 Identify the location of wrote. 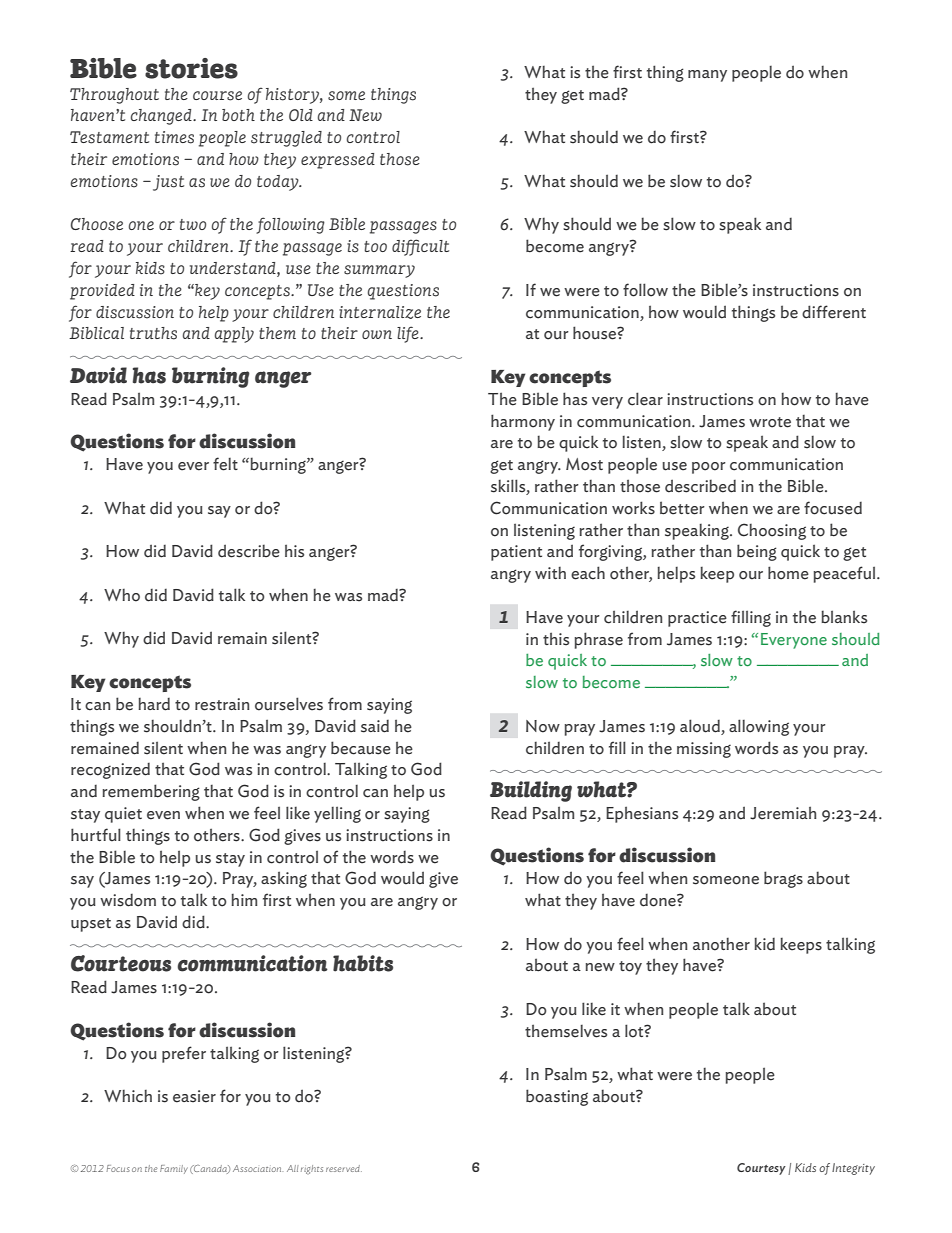
(770, 422).
